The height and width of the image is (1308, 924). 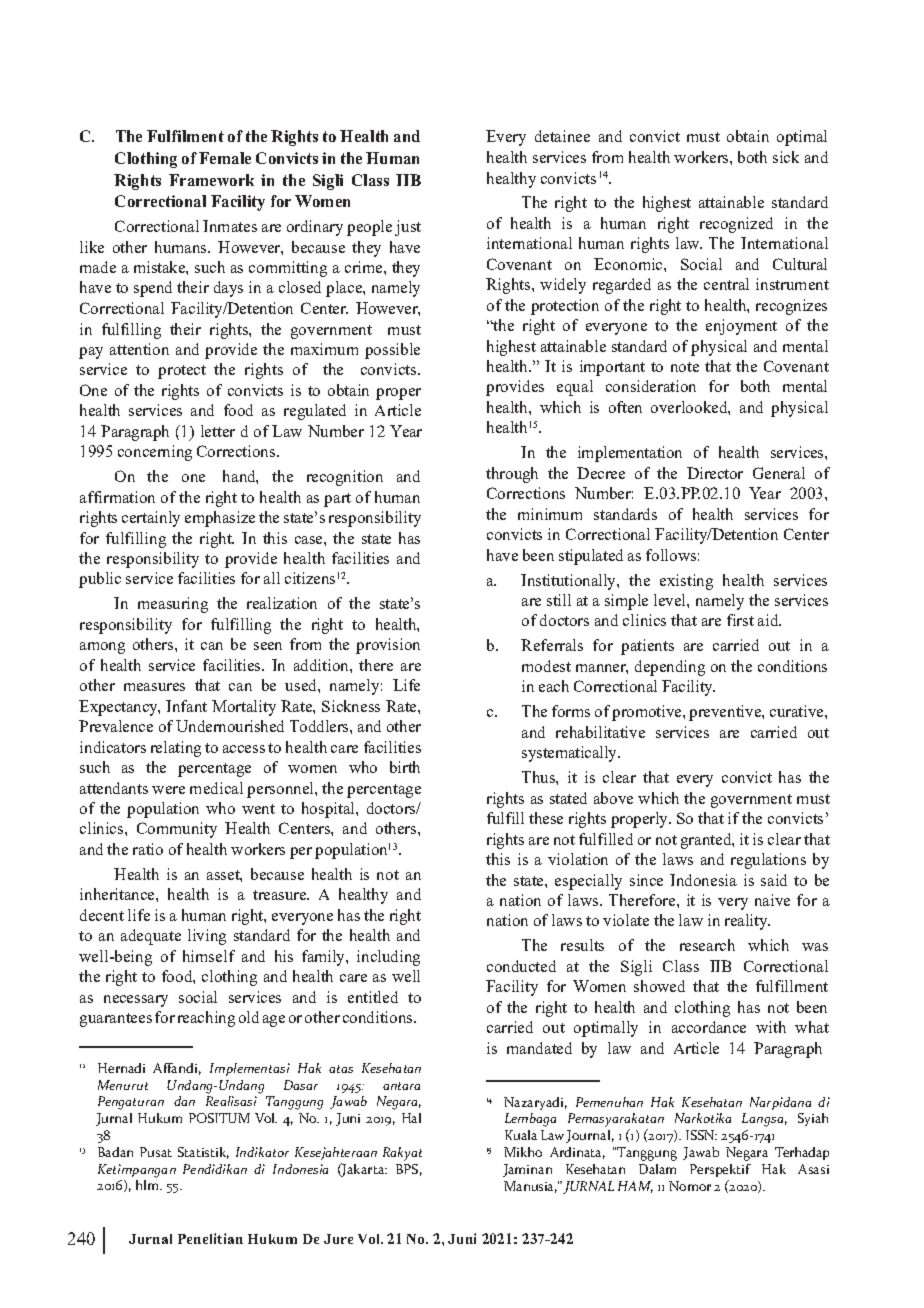 What do you see at coordinates (512, 475) in the image?
I see `through` at bounding box center [512, 475].
